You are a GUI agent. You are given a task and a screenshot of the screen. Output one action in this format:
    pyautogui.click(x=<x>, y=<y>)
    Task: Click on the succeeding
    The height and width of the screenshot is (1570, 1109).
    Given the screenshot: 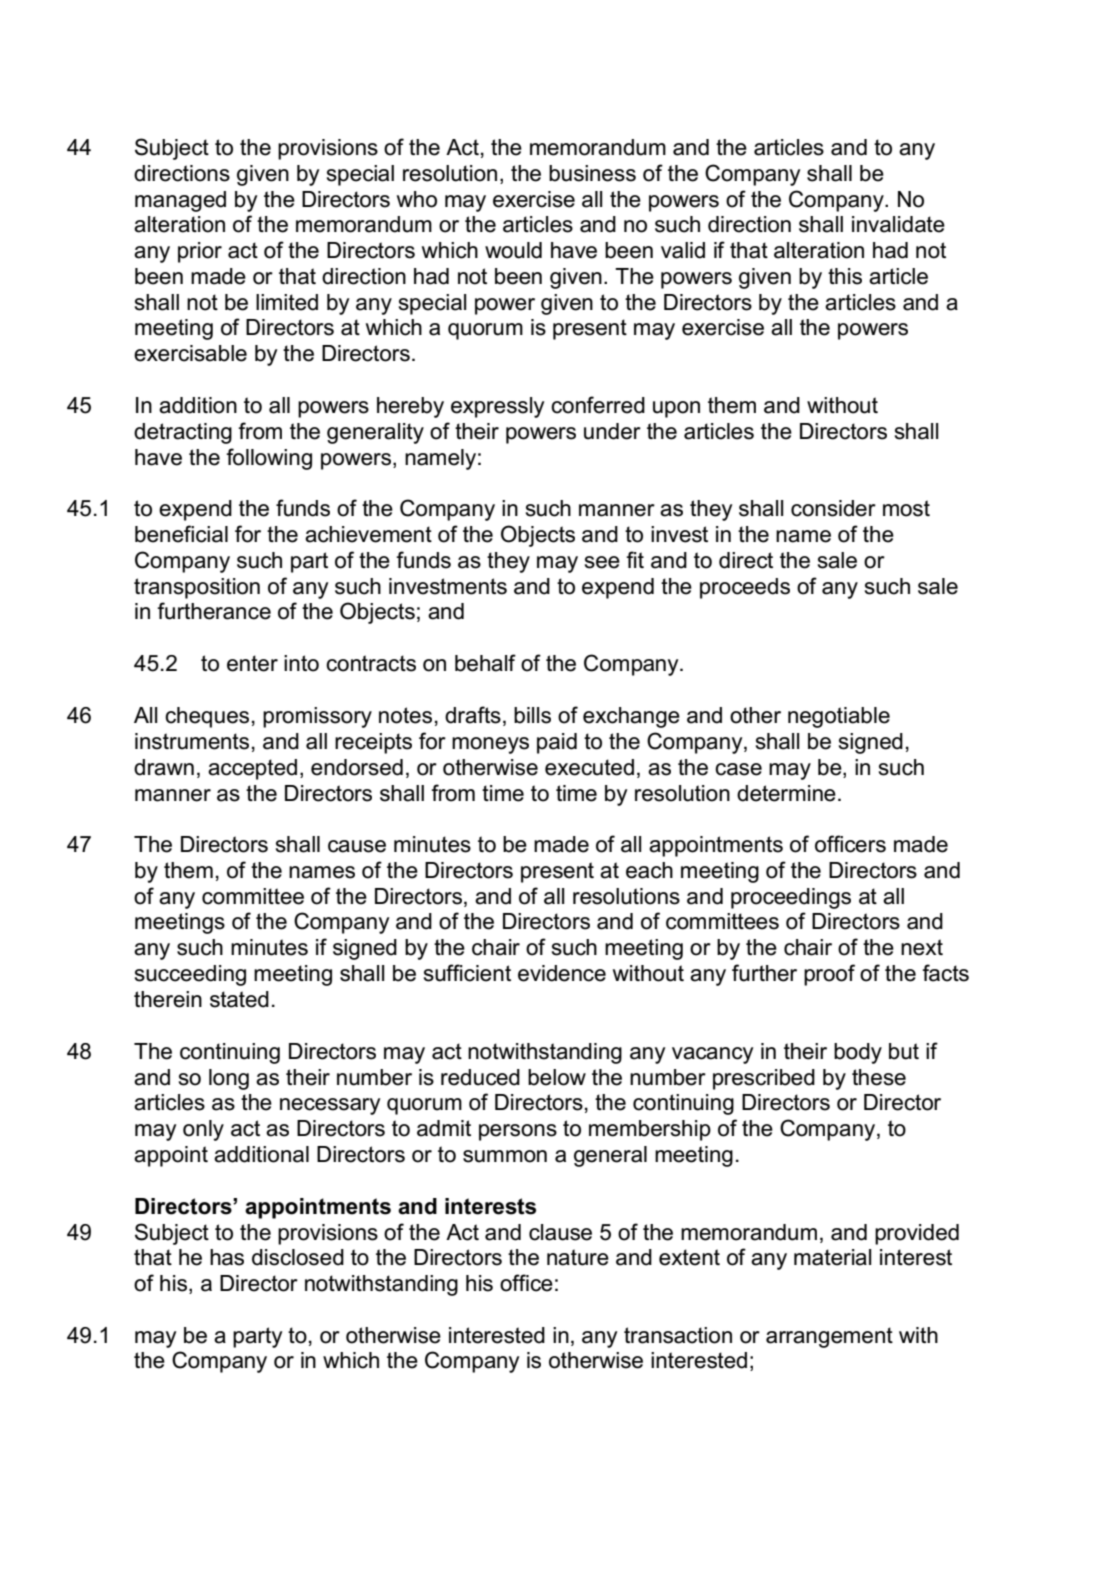 What is the action you would take?
    pyautogui.click(x=190, y=975)
